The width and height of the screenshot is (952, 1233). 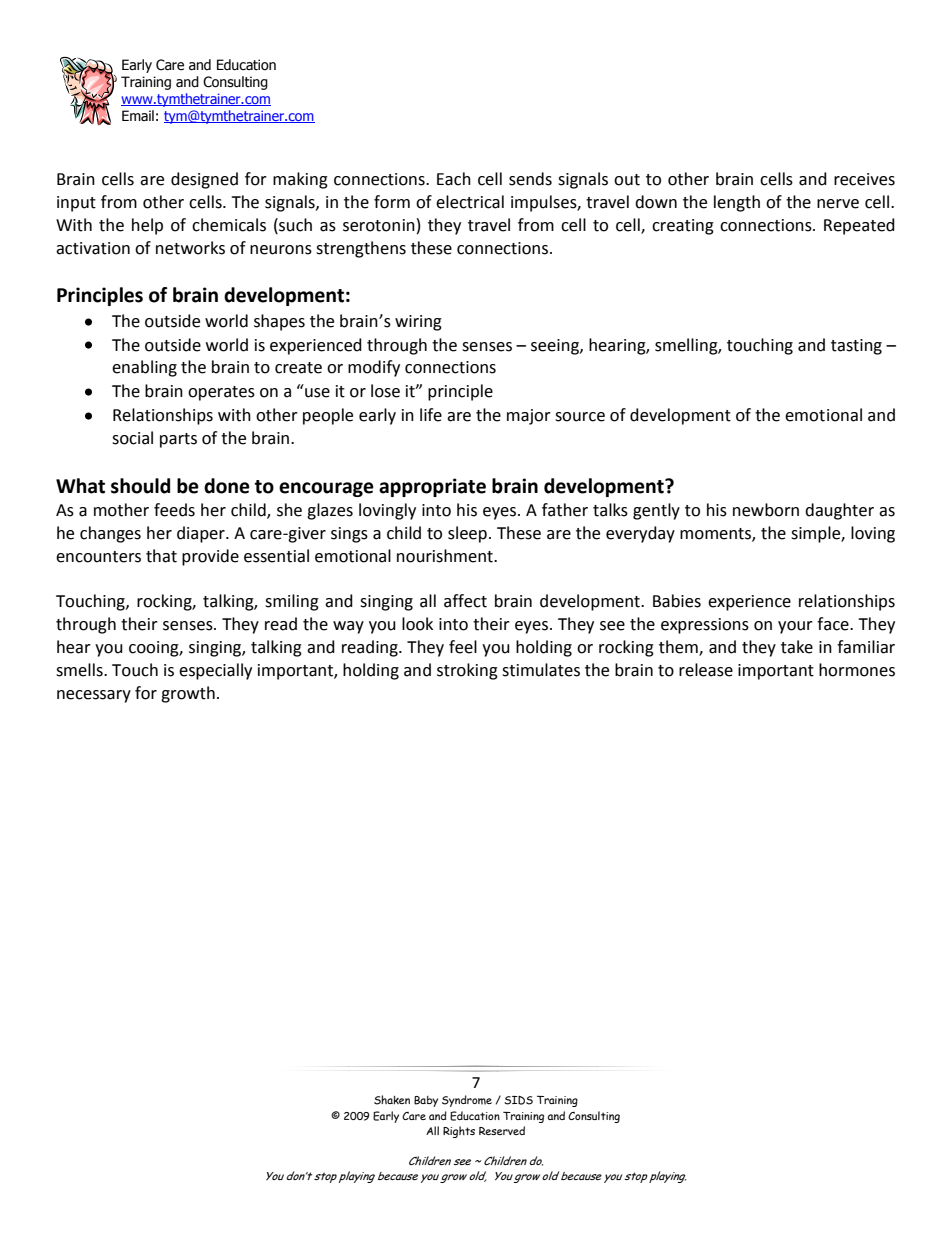 I want to click on length, so click(x=737, y=203).
